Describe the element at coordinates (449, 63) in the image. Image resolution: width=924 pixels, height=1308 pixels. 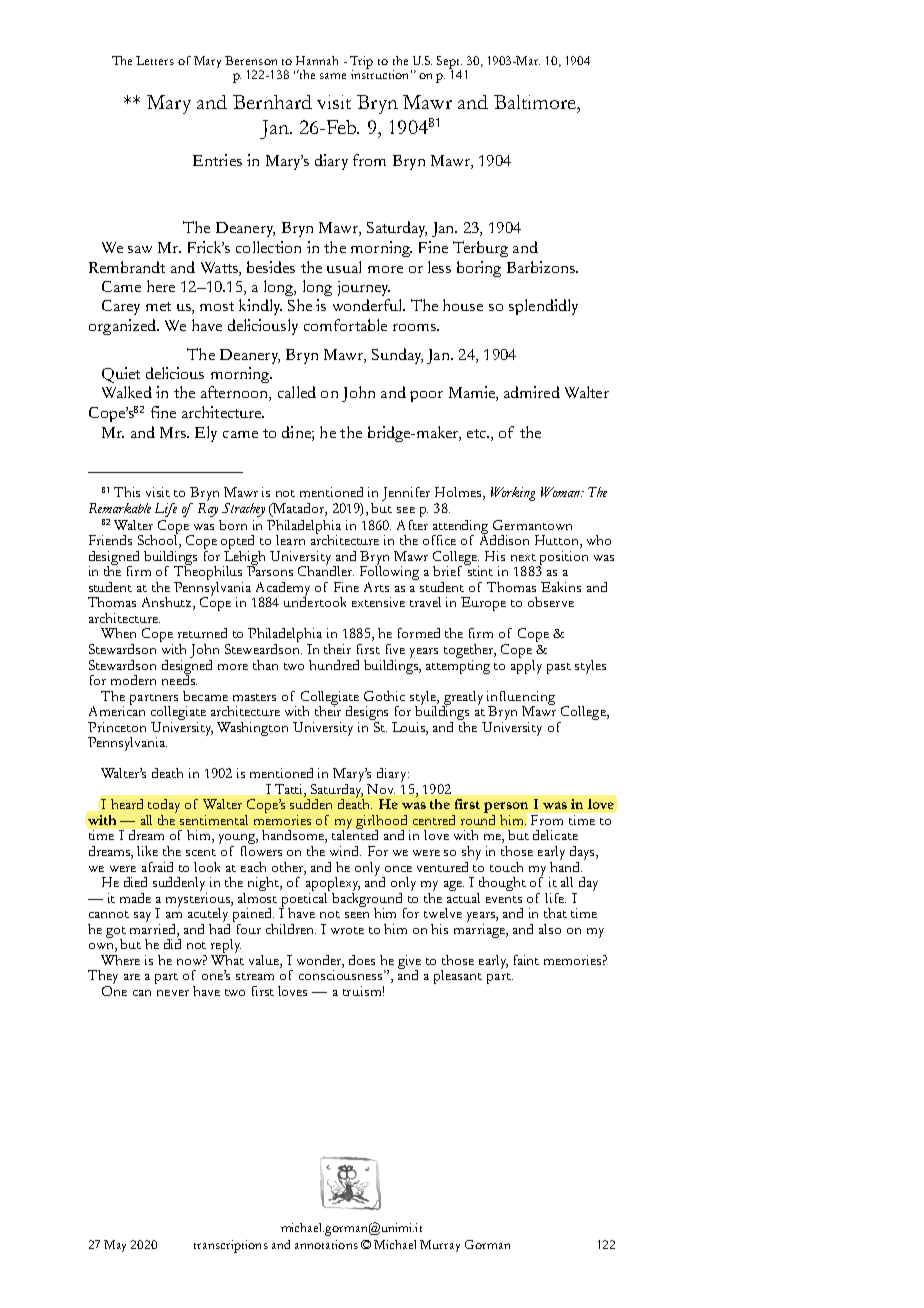
I see `Sept` at that location.
